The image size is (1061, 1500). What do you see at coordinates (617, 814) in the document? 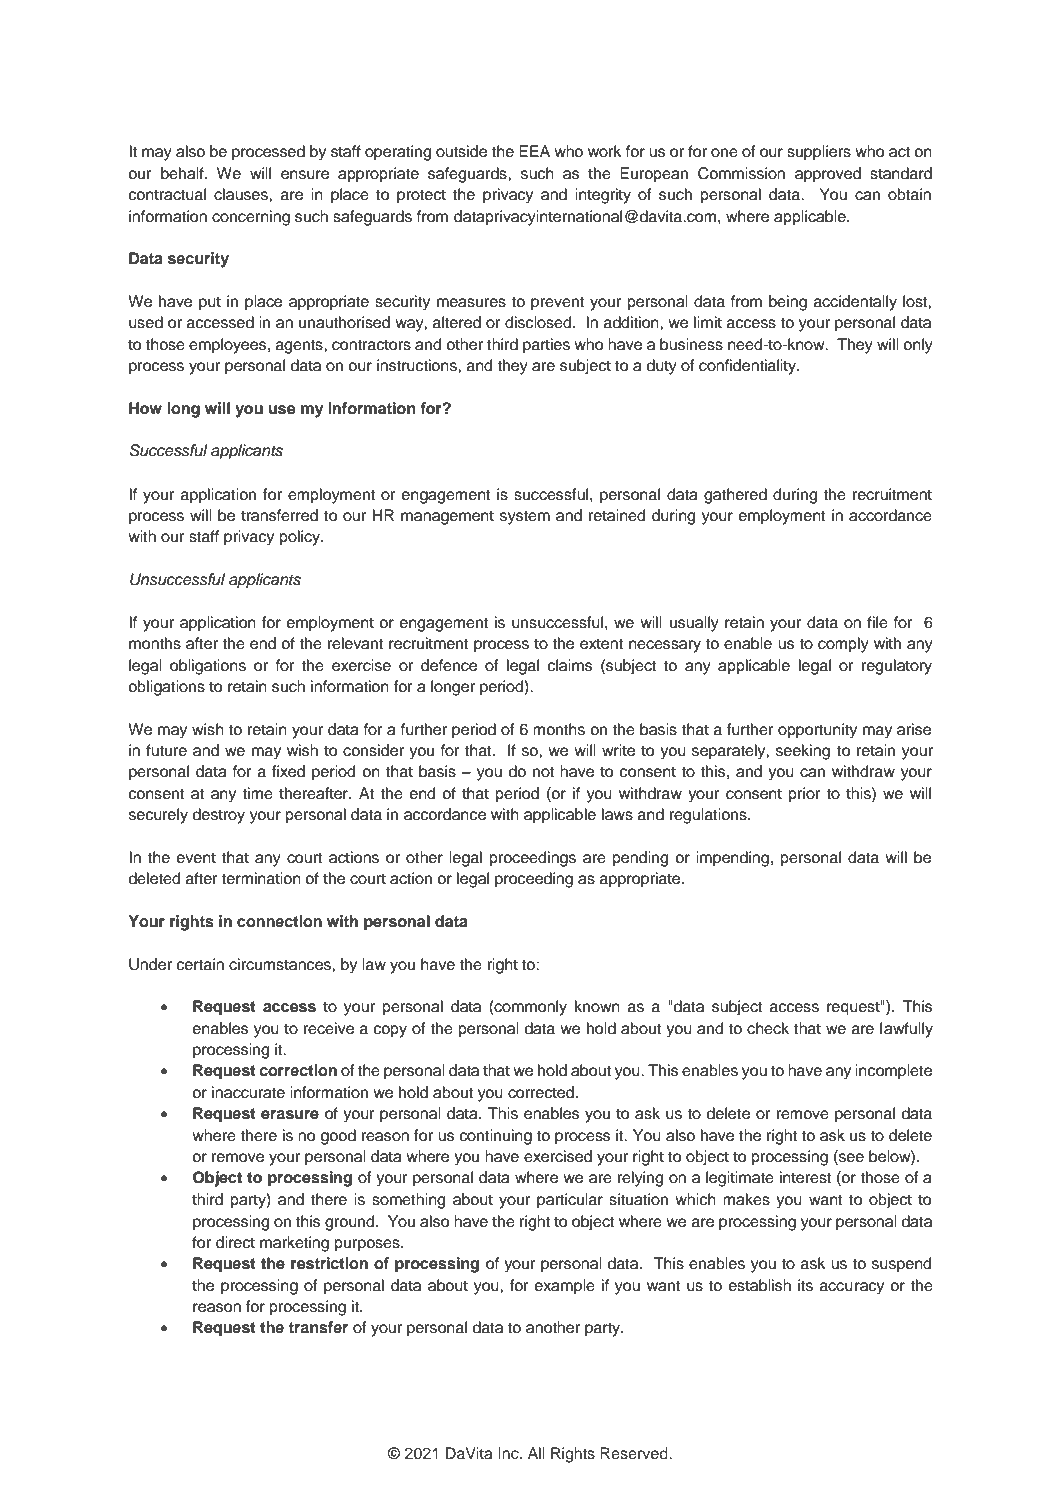
I see `laws` at bounding box center [617, 814].
